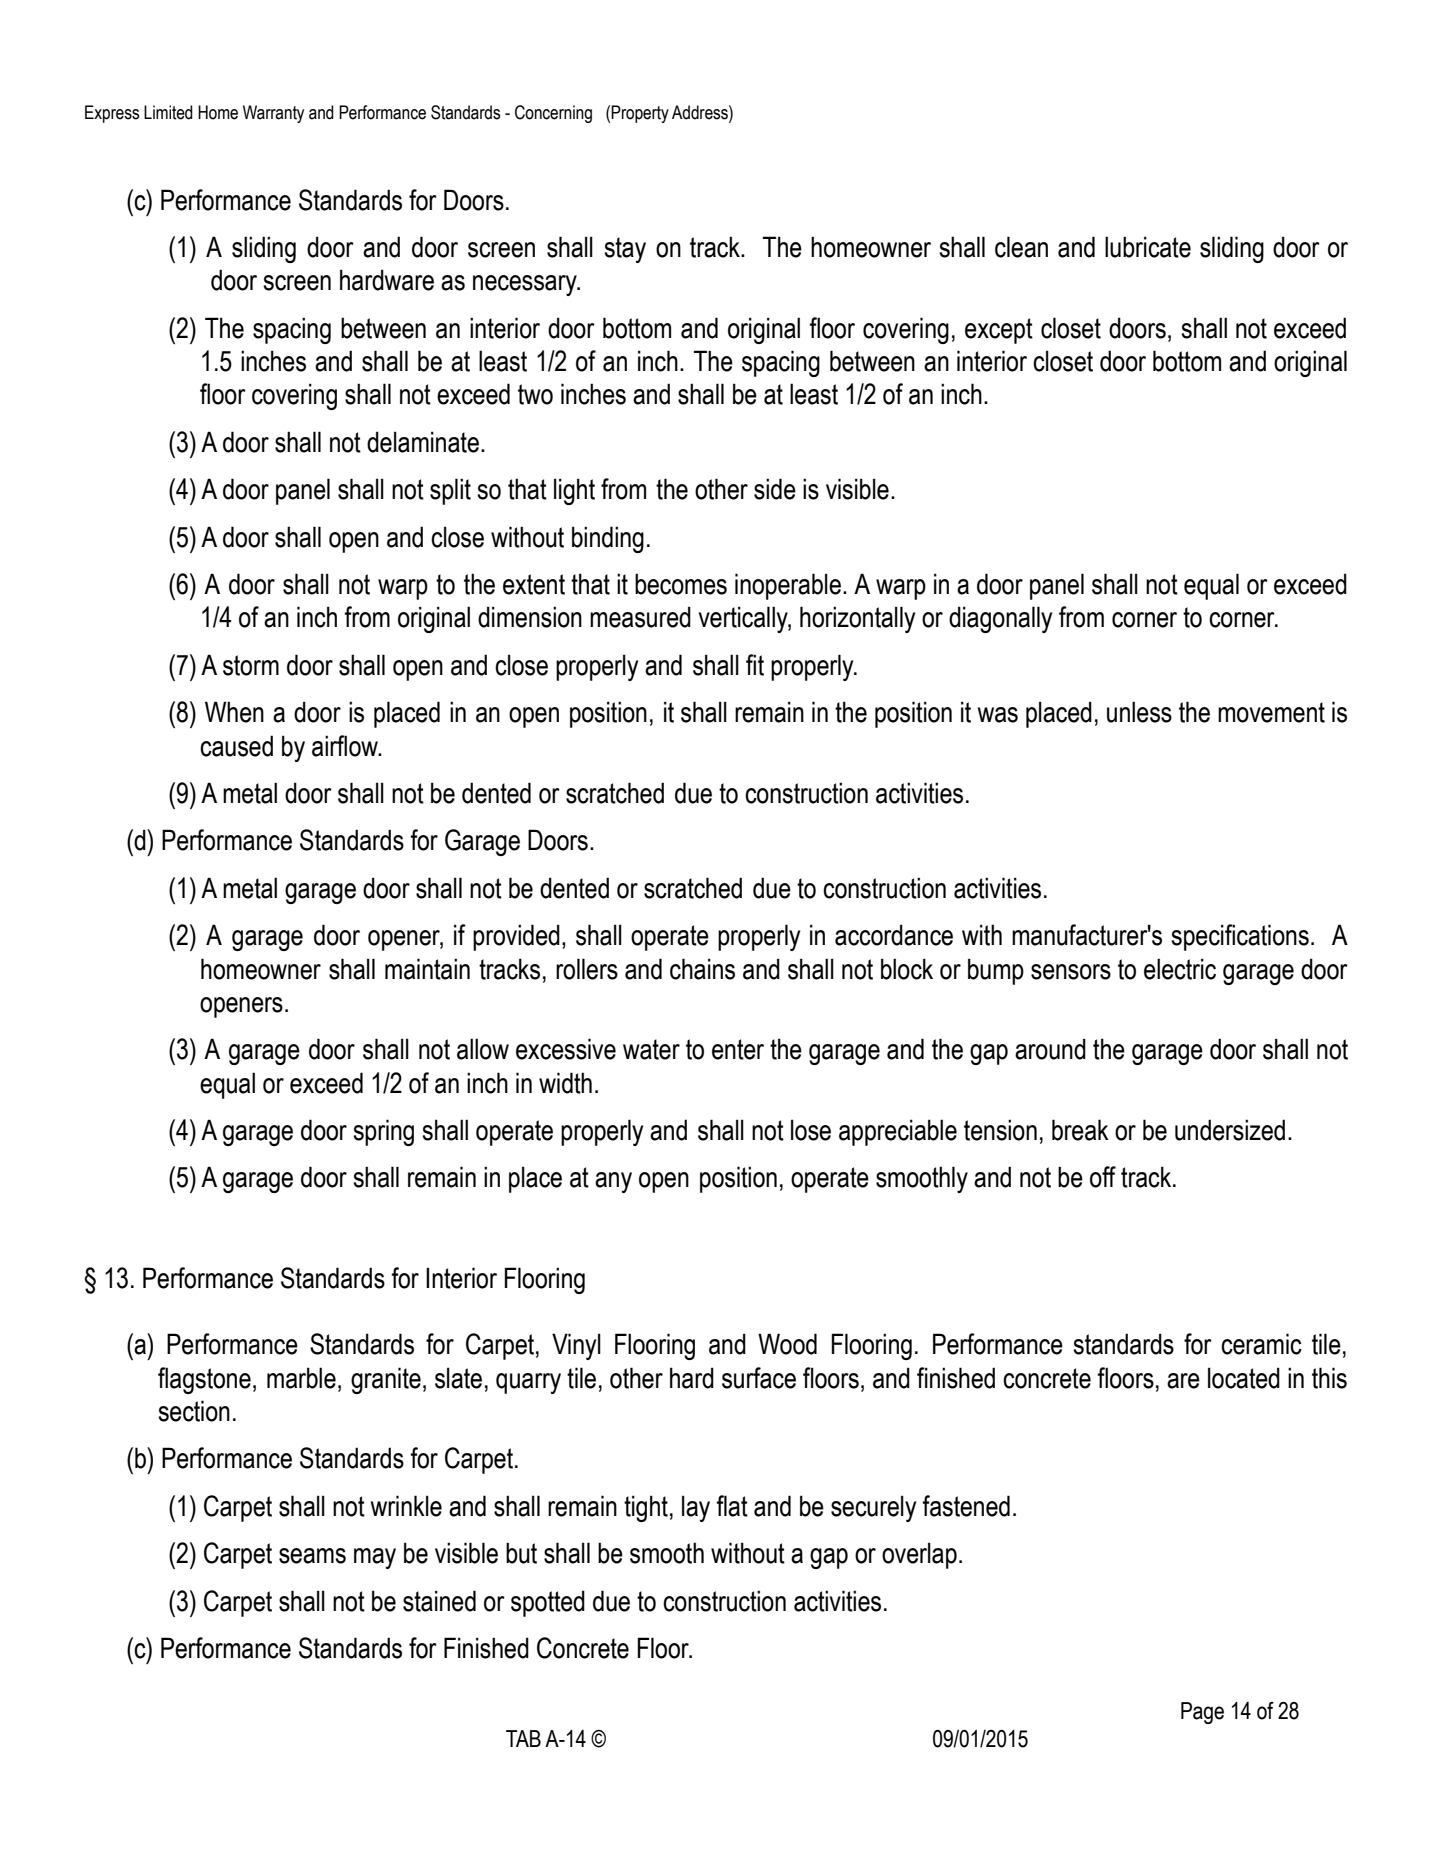 Image resolution: width=1433 pixels, height=1854 pixels. I want to click on Warranty, so click(273, 114).
